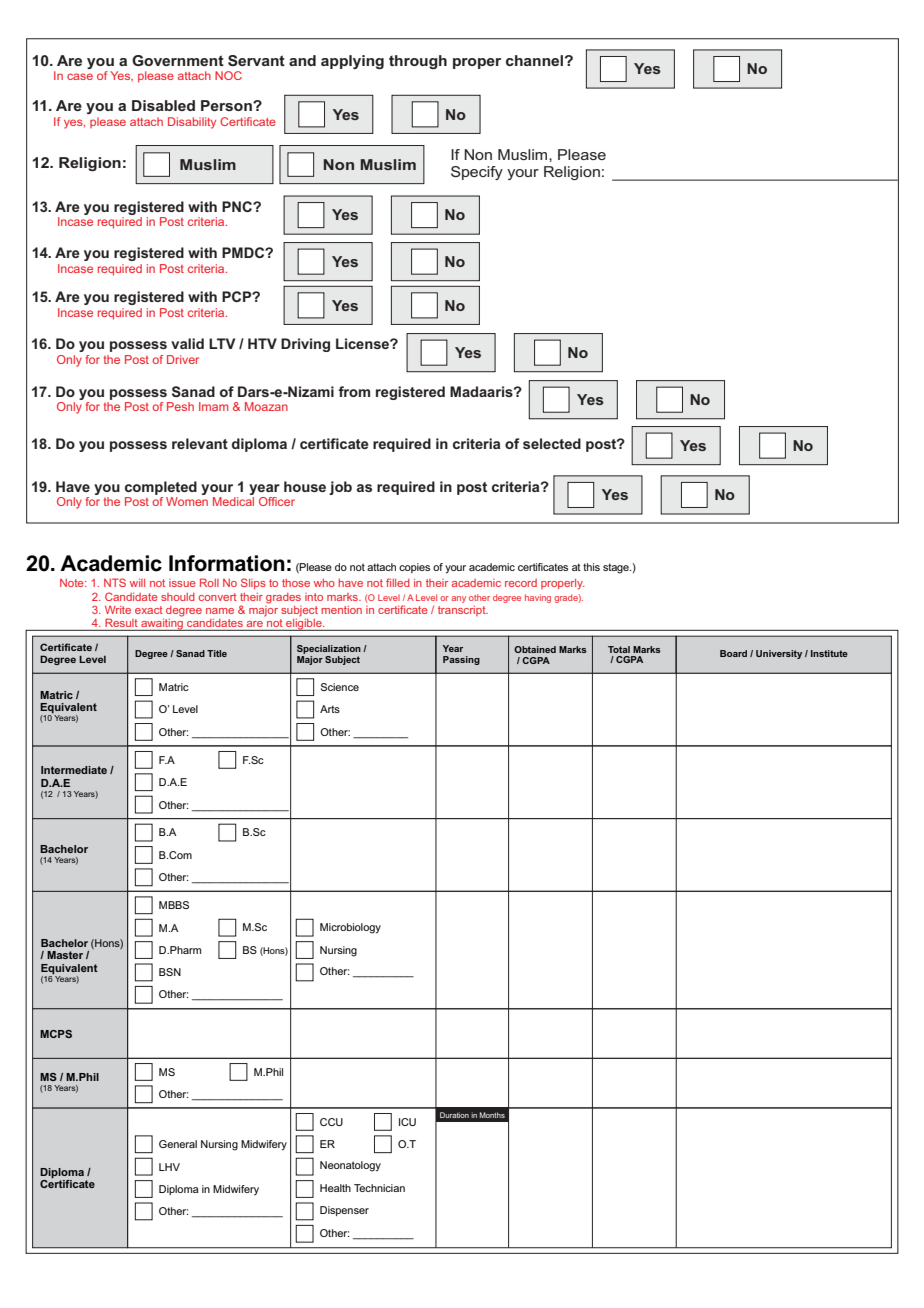  I want to click on Specify, so click(477, 173).
